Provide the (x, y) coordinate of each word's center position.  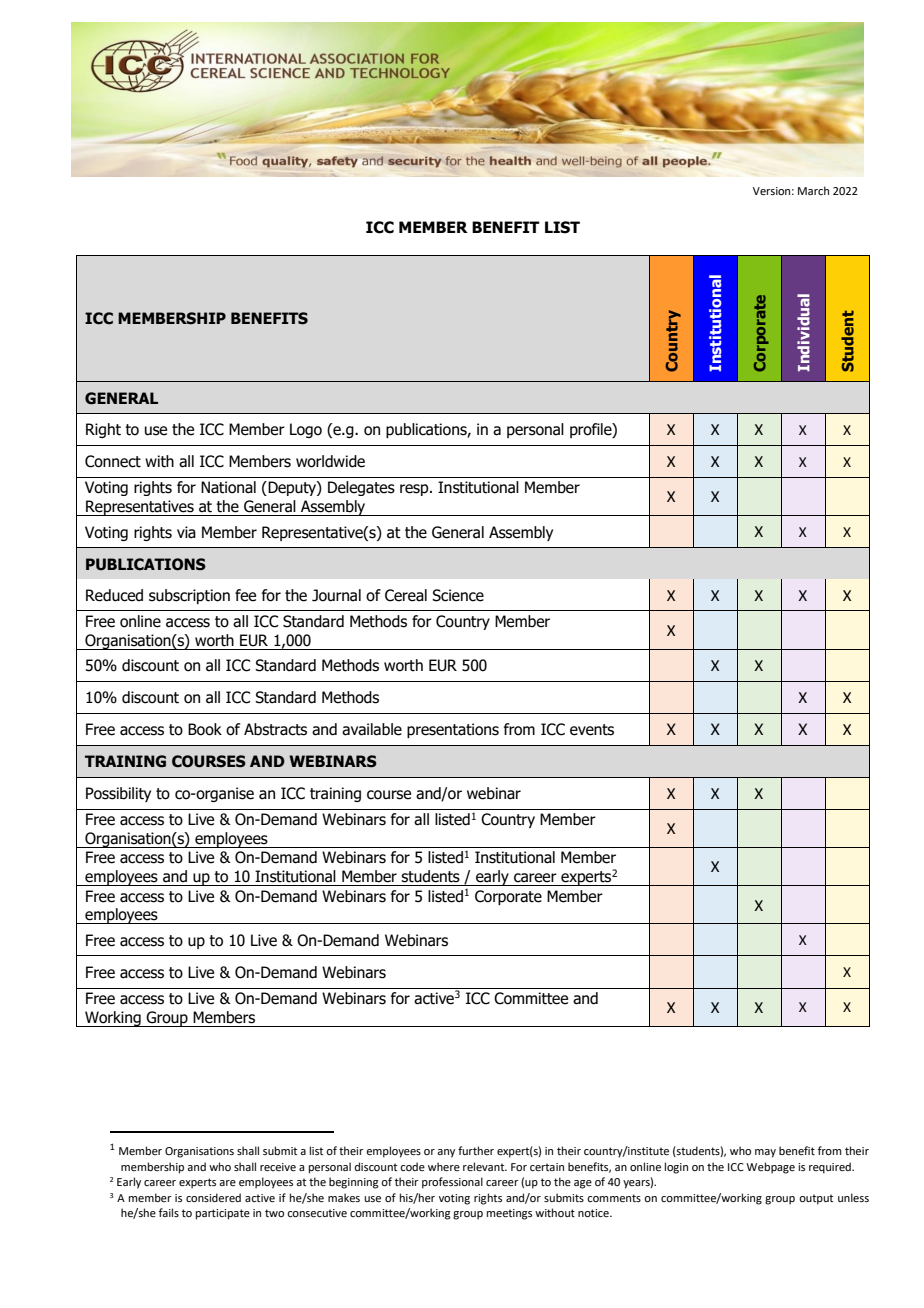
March (813, 190)
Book (205, 729)
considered (213, 1197)
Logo (306, 430)
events (592, 730)
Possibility (118, 794)
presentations (453, 730)
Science (458, 595)
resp (415, 490)
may (765, 1153)
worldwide (330, 461)
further (476, 1150)
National (228, 487)
